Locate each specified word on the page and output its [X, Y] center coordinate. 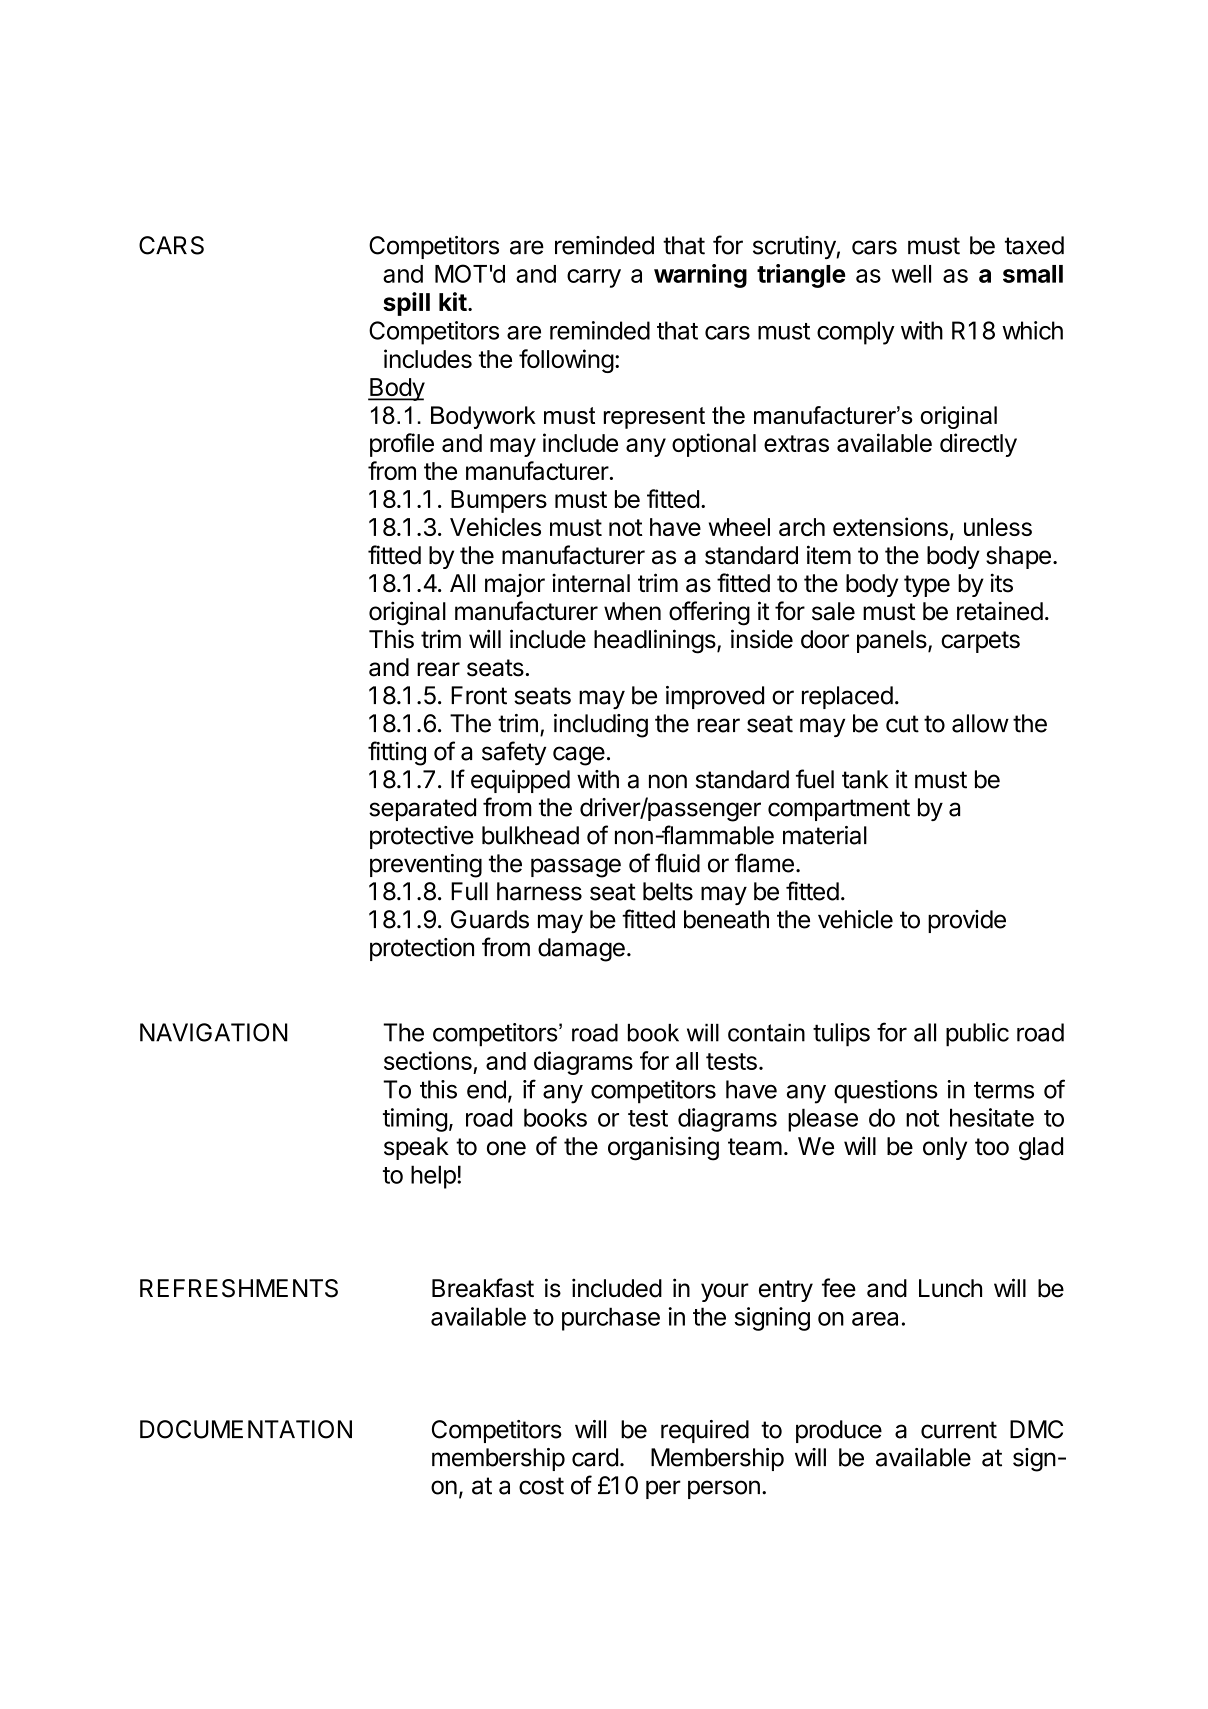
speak [416, 1148]
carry [594, 278]
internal [591, 583]
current [959, 1430]
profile [402, 445]
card [595, 1457]
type [927, 586]
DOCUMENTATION [246, 1429]
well [911, 274]
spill [406, 304]
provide [967, 921]
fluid [677, 863]
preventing [426, 866]
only [945, 1148]
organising [663, 1148]
